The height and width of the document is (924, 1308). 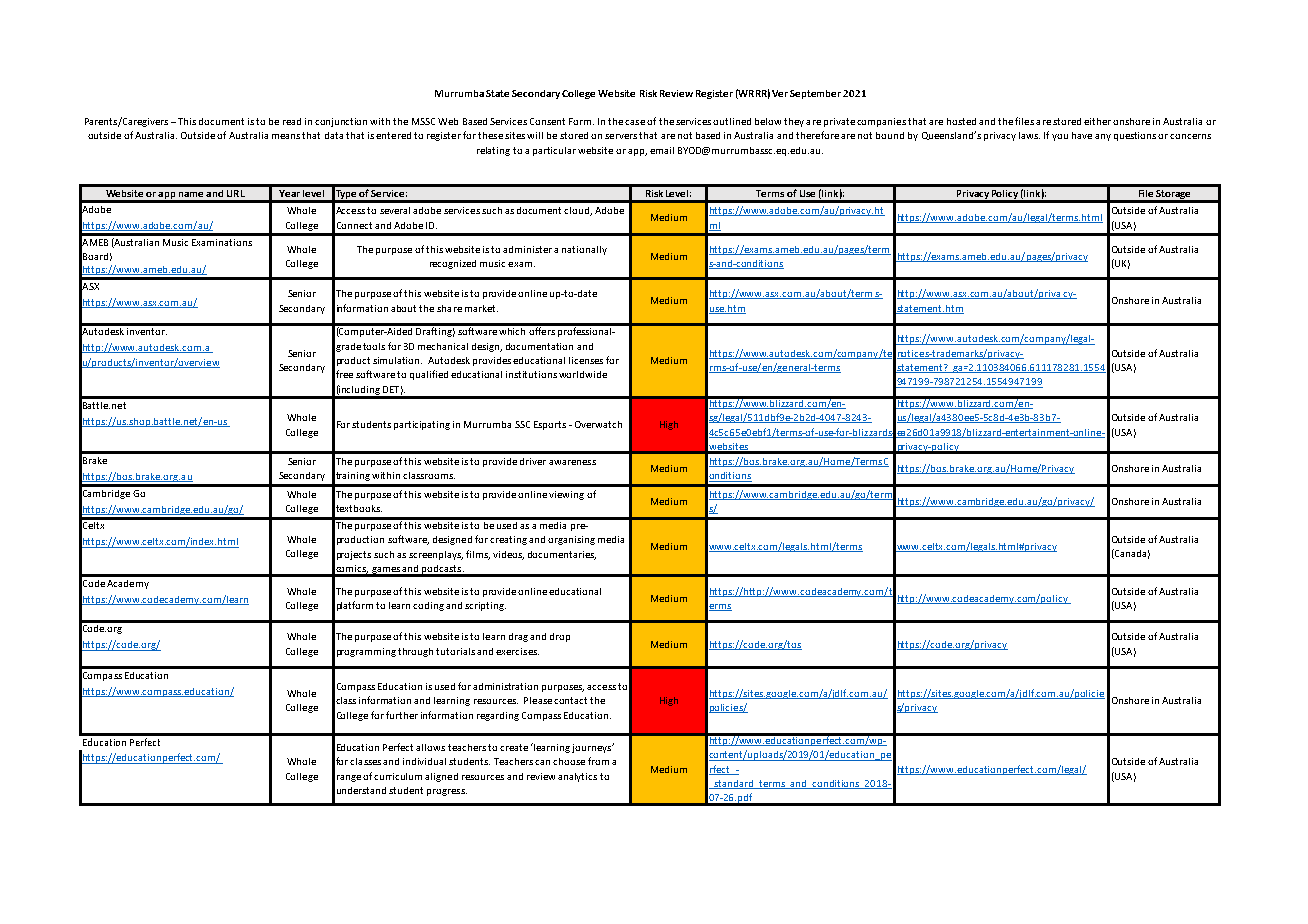 I want to click on awareness, so click(x=572, y=462).
